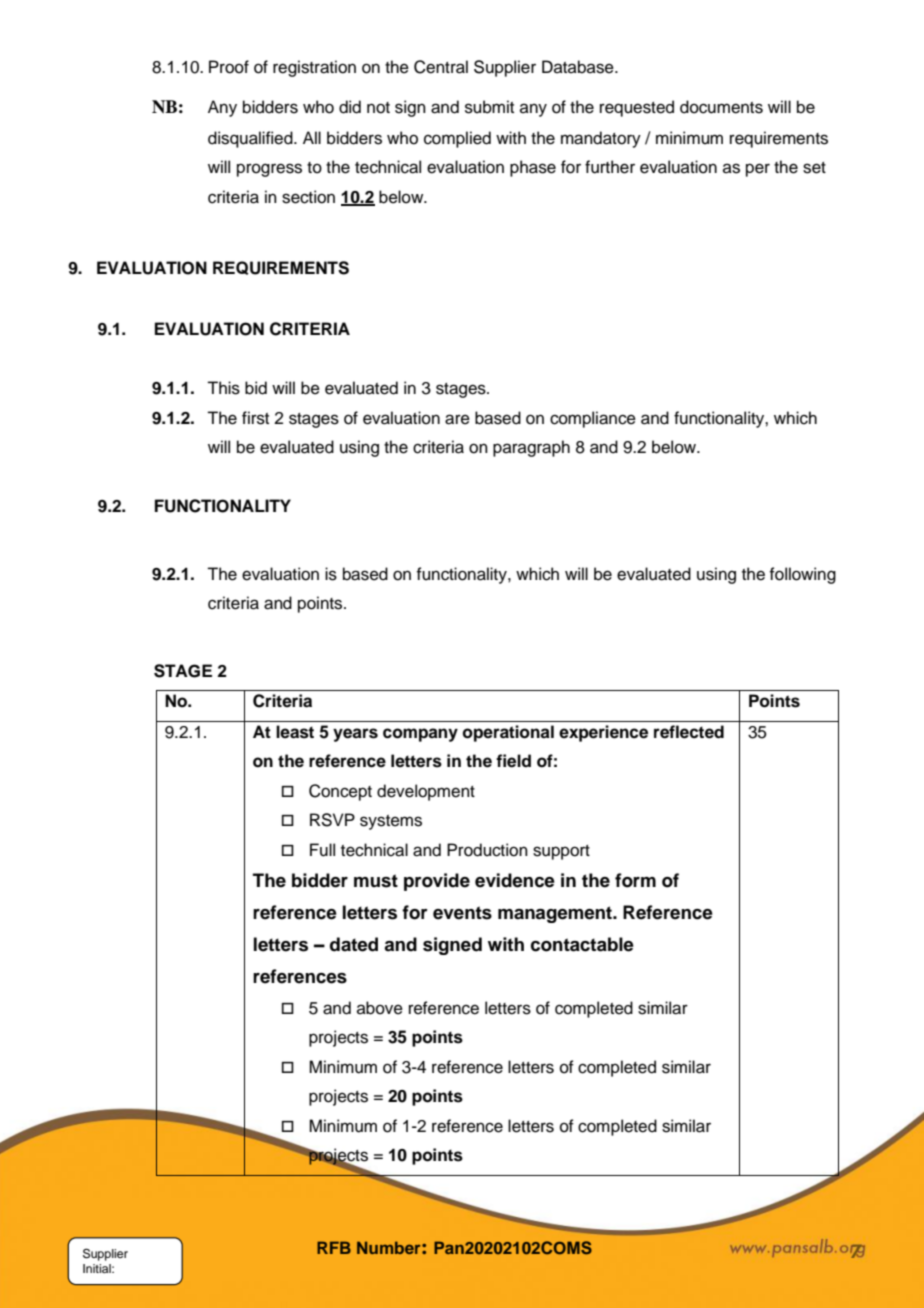  I want to click on registration, so click(314, 68).
